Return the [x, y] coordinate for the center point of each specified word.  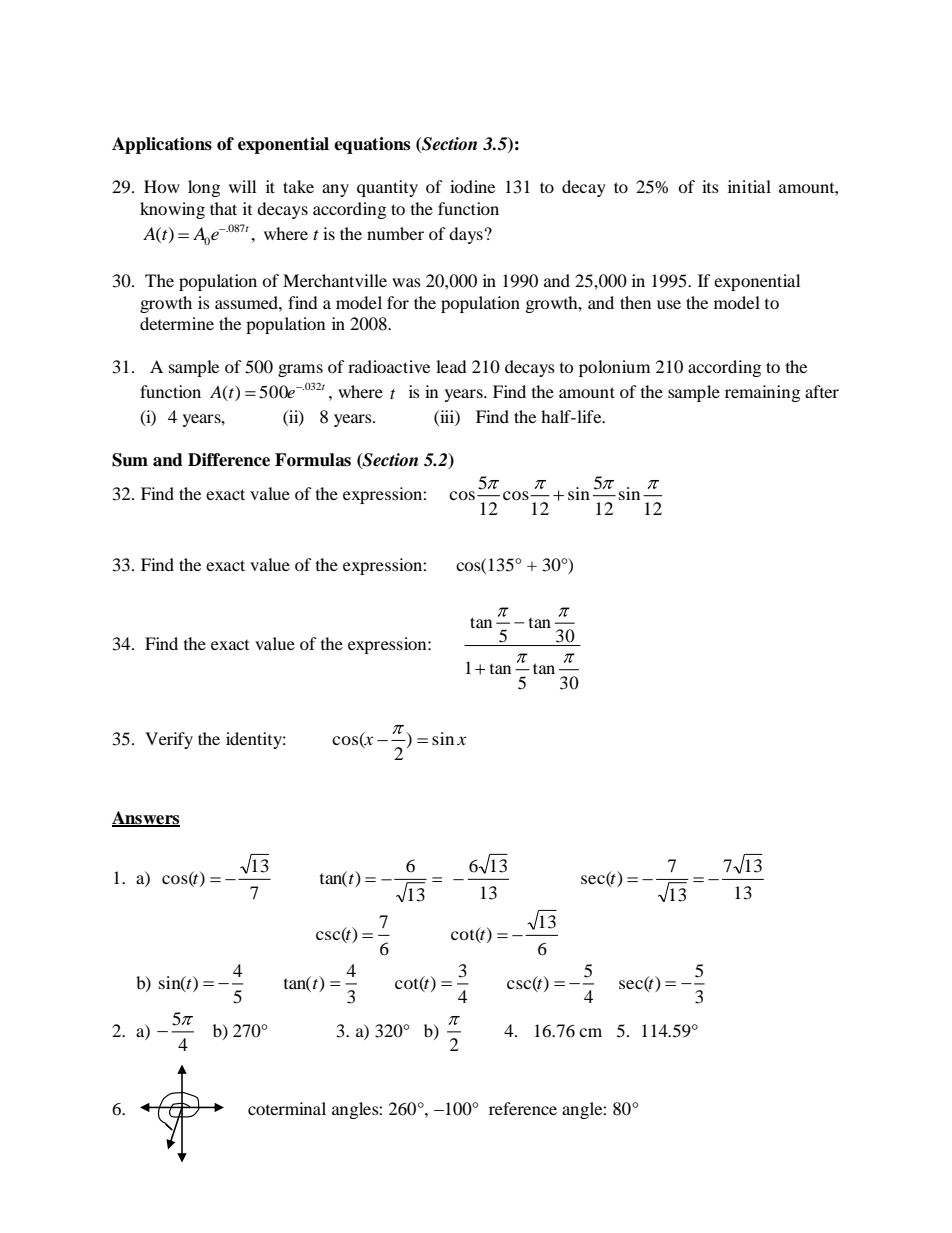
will [242, 186]
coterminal [287, 1108]
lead [451, 366]
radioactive [389, 366]
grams [300, 370]
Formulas [313, 460]
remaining [762, 393]
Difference [229, 460]
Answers [146, 818]
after [822, 391]
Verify [169, 740]
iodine [472, 186]
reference [523, 1108]
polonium [614, 368]
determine [177, 323]
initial [749, 186]
